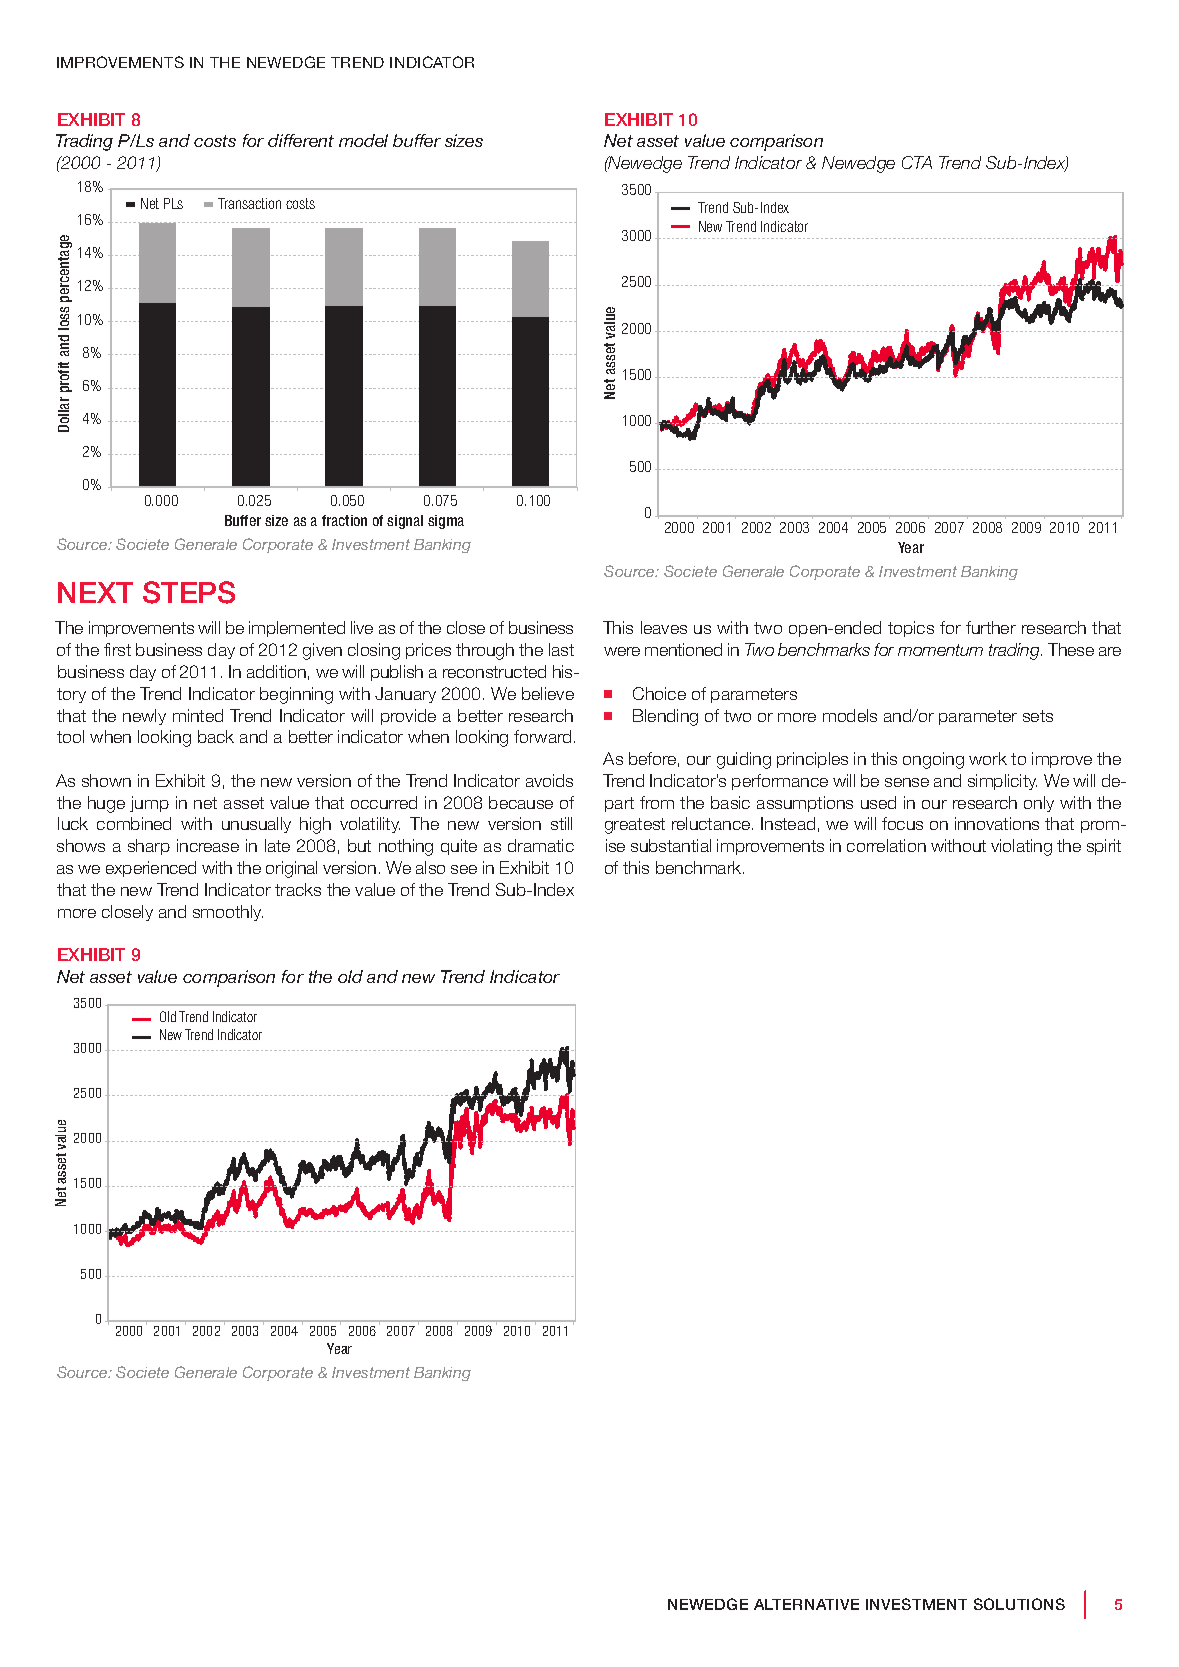  I want to click on different, so click(301, 140).
